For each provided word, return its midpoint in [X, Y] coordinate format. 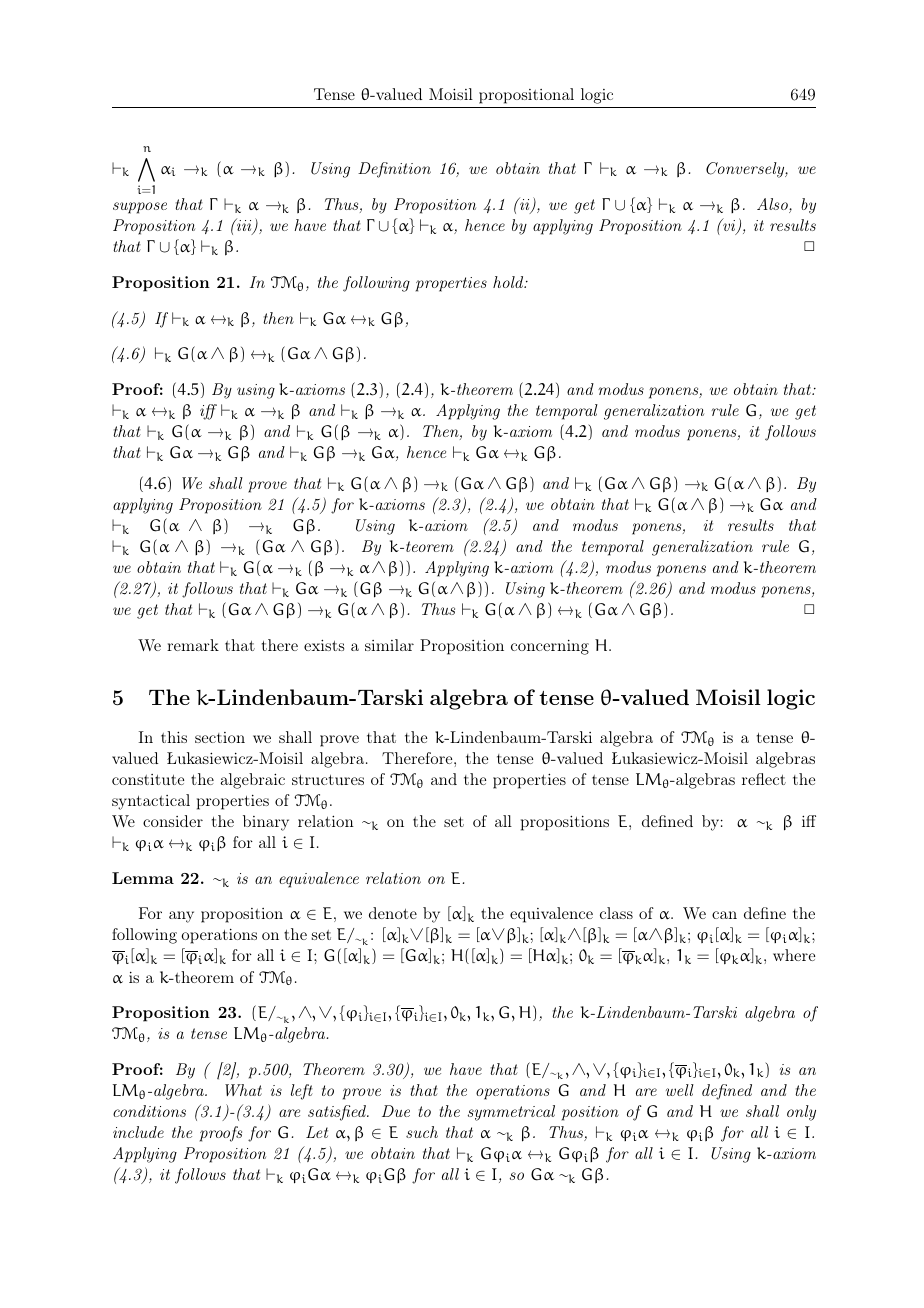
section [220, 737]
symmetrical [511, 1113]
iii [244, 226]
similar [389, 645]
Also [773, 205]
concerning [550, 647]
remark [193, 645]
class [616, 913]
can [724, 915]
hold [509, 282]
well [680, 1090]
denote [393, 913]
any [181, 917]
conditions [149, 1111]
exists [324, 645]
